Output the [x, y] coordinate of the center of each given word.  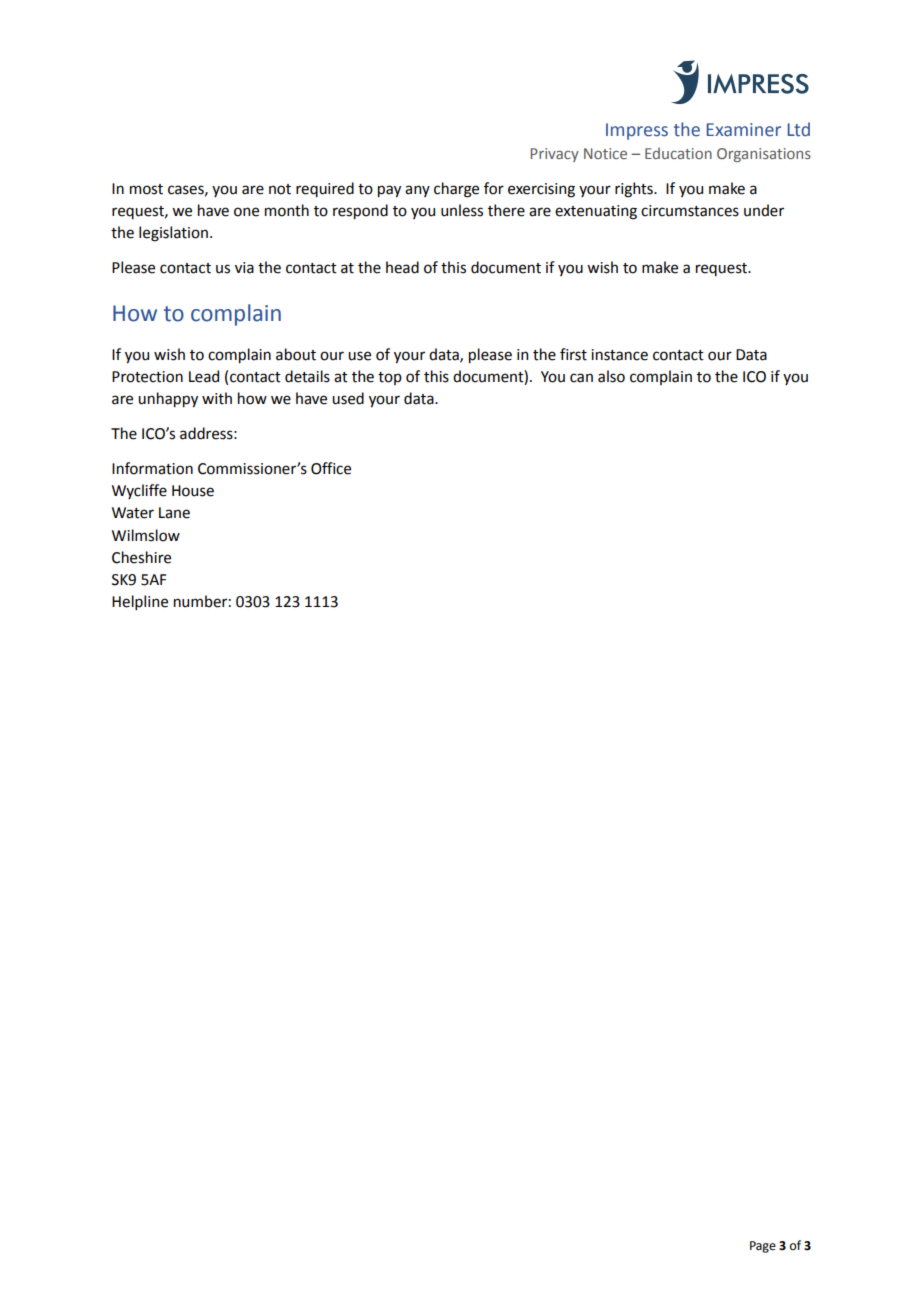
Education [678, 153]
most [146, 189]
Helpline [140, 602]
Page [763, 1247]
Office [331, 468]
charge [456, 190]
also [611, 376]
